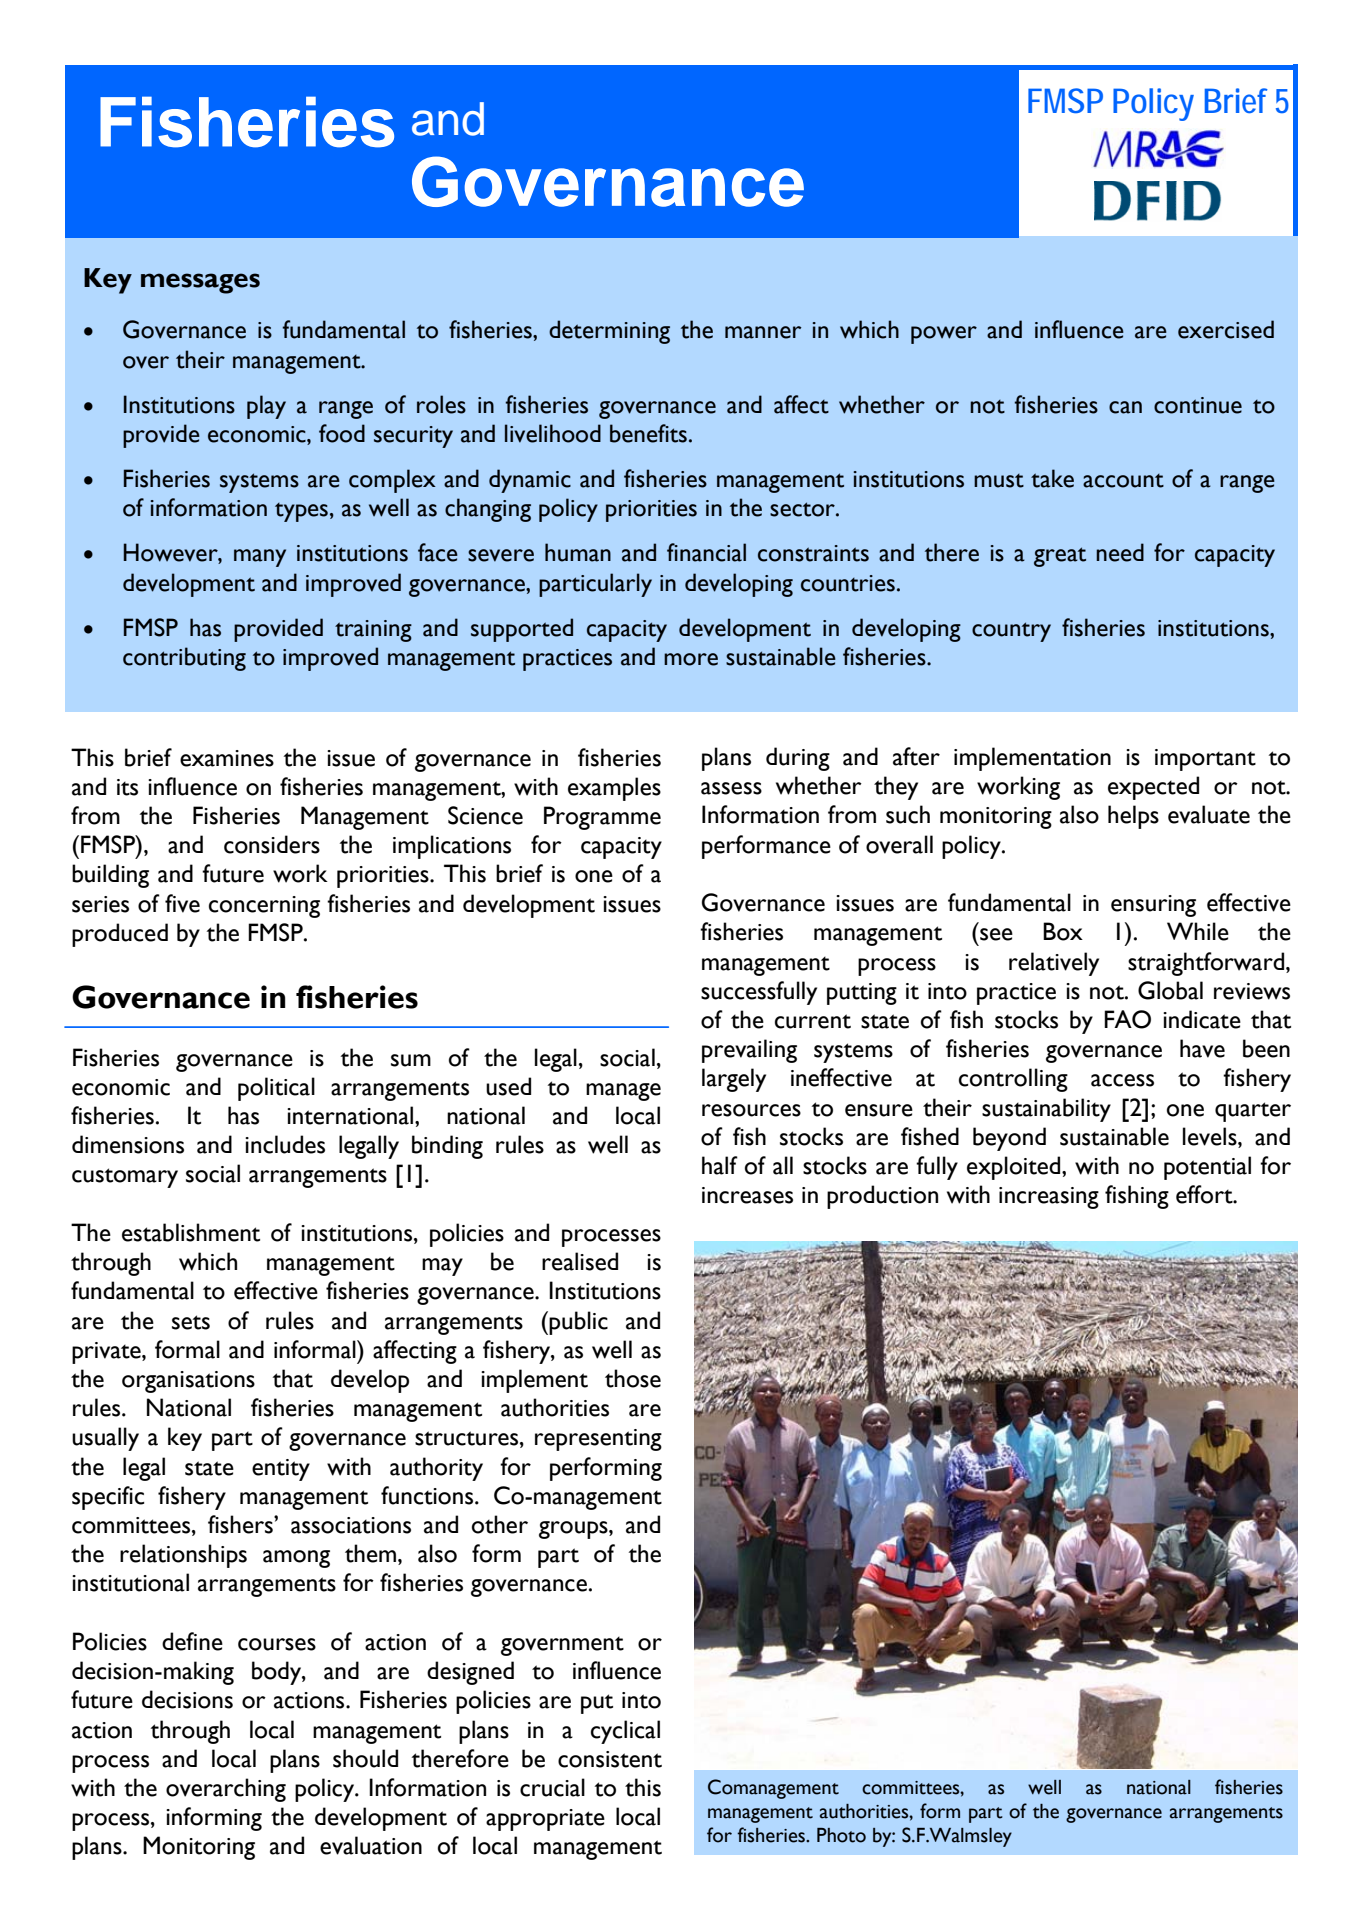 The height and width of the page is (1928, 1362). I want to click on access, so click(1122, 1080).
